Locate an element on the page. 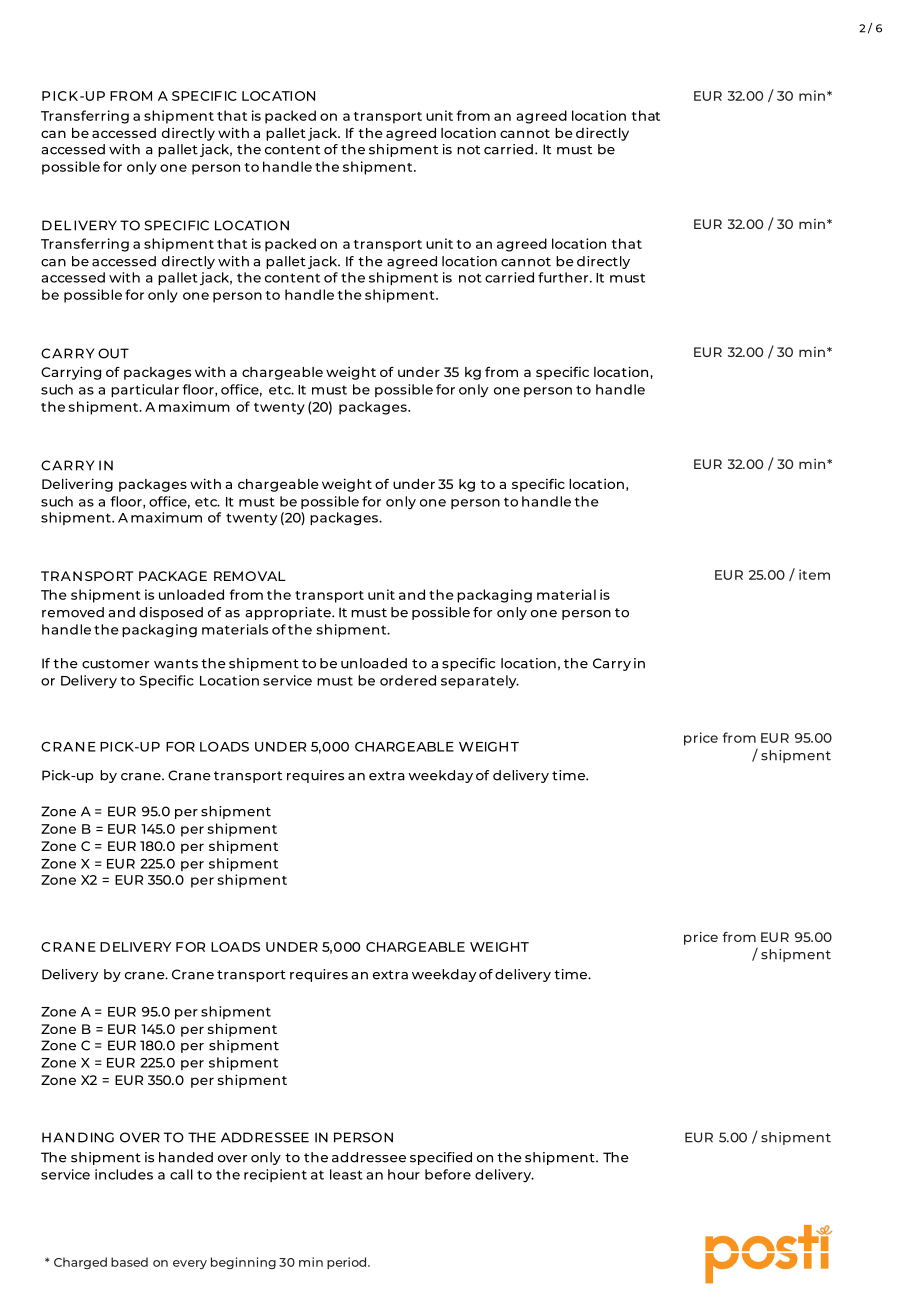 This image has height=1309, width=924. disposed is located at coordinates (171, 613).
